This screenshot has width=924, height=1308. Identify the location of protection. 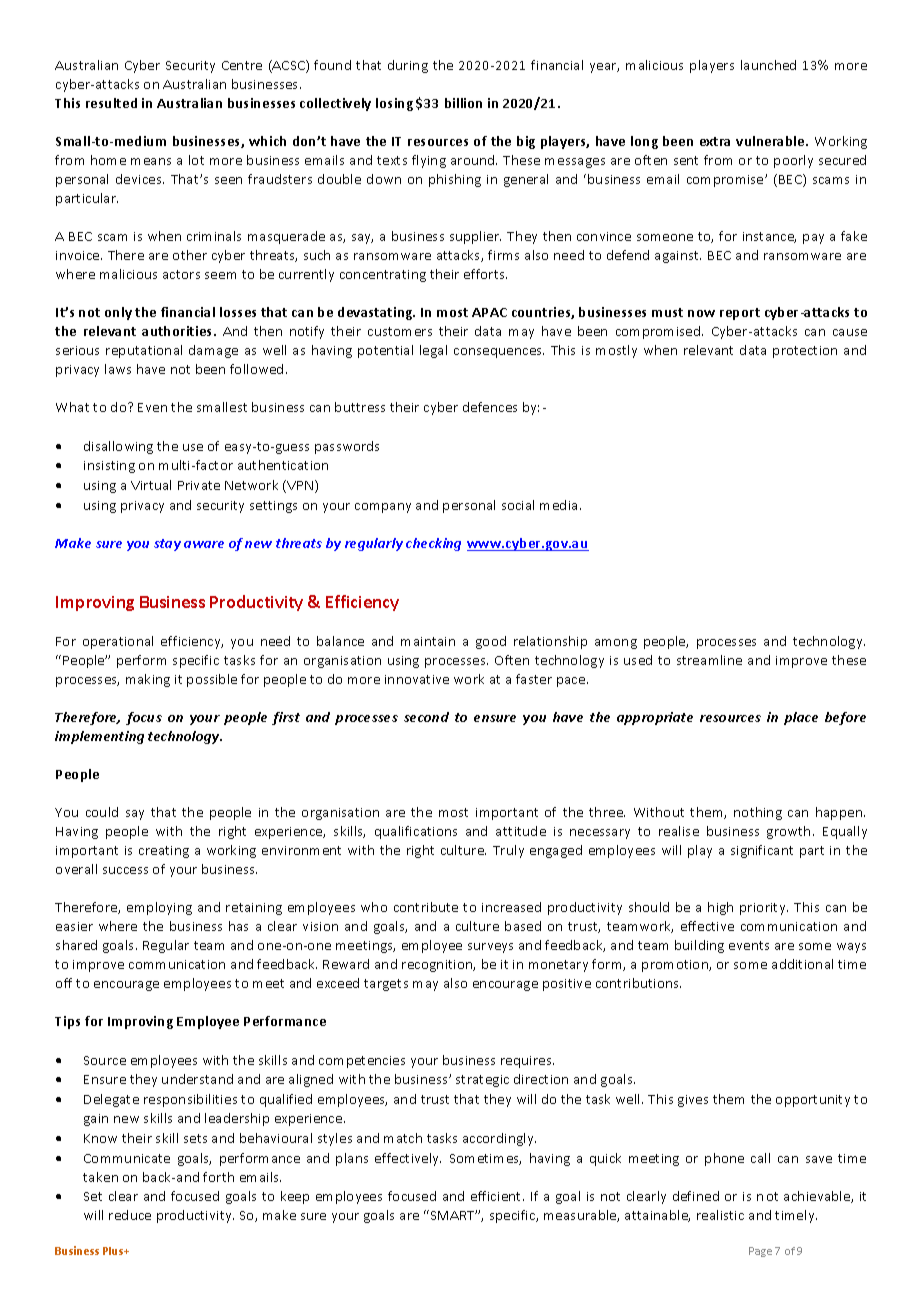
(805, 352).
